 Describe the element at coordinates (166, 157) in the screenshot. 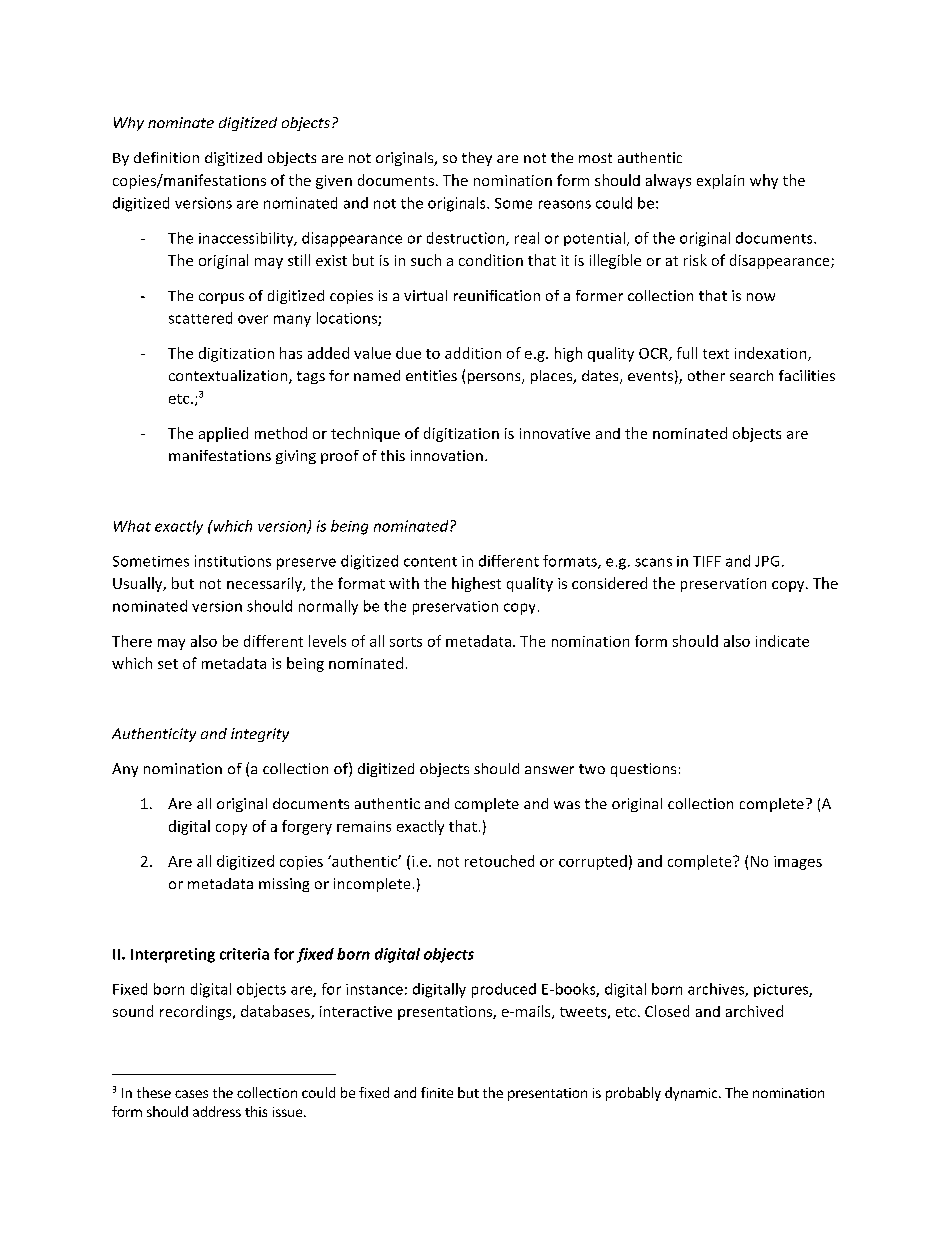

I see `definition` at that location.
